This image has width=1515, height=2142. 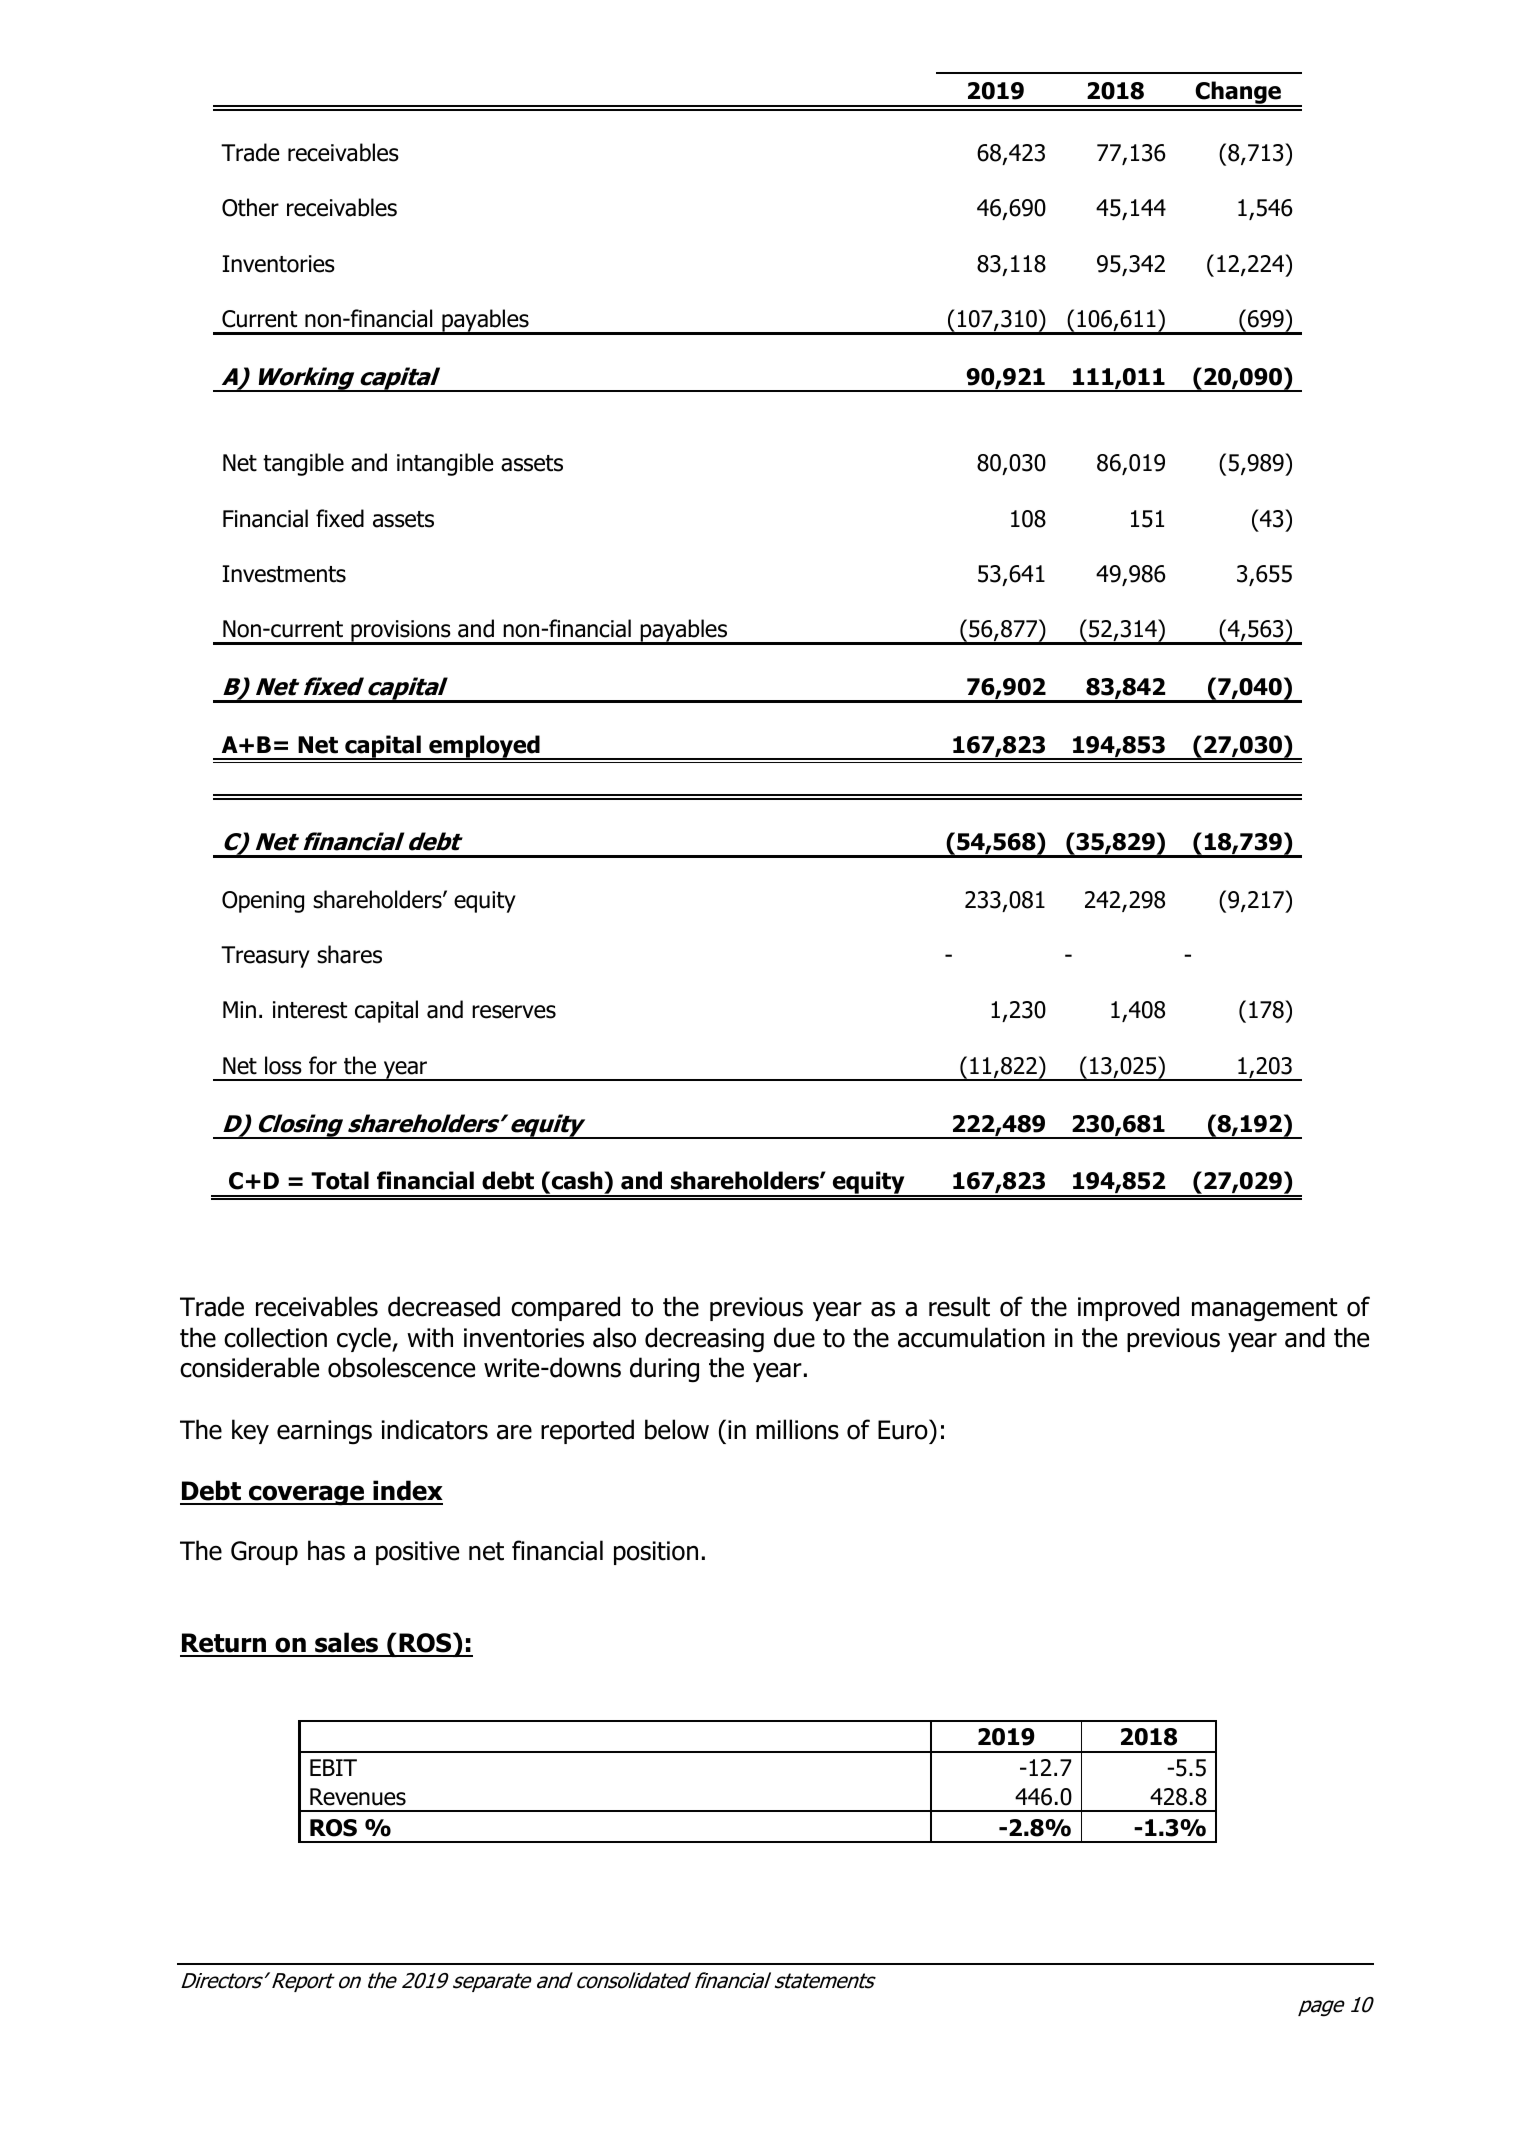 What do you see at coordinates (333, 1767) in the image?
I see `EBIT` at bounding box center [333, 1767].
